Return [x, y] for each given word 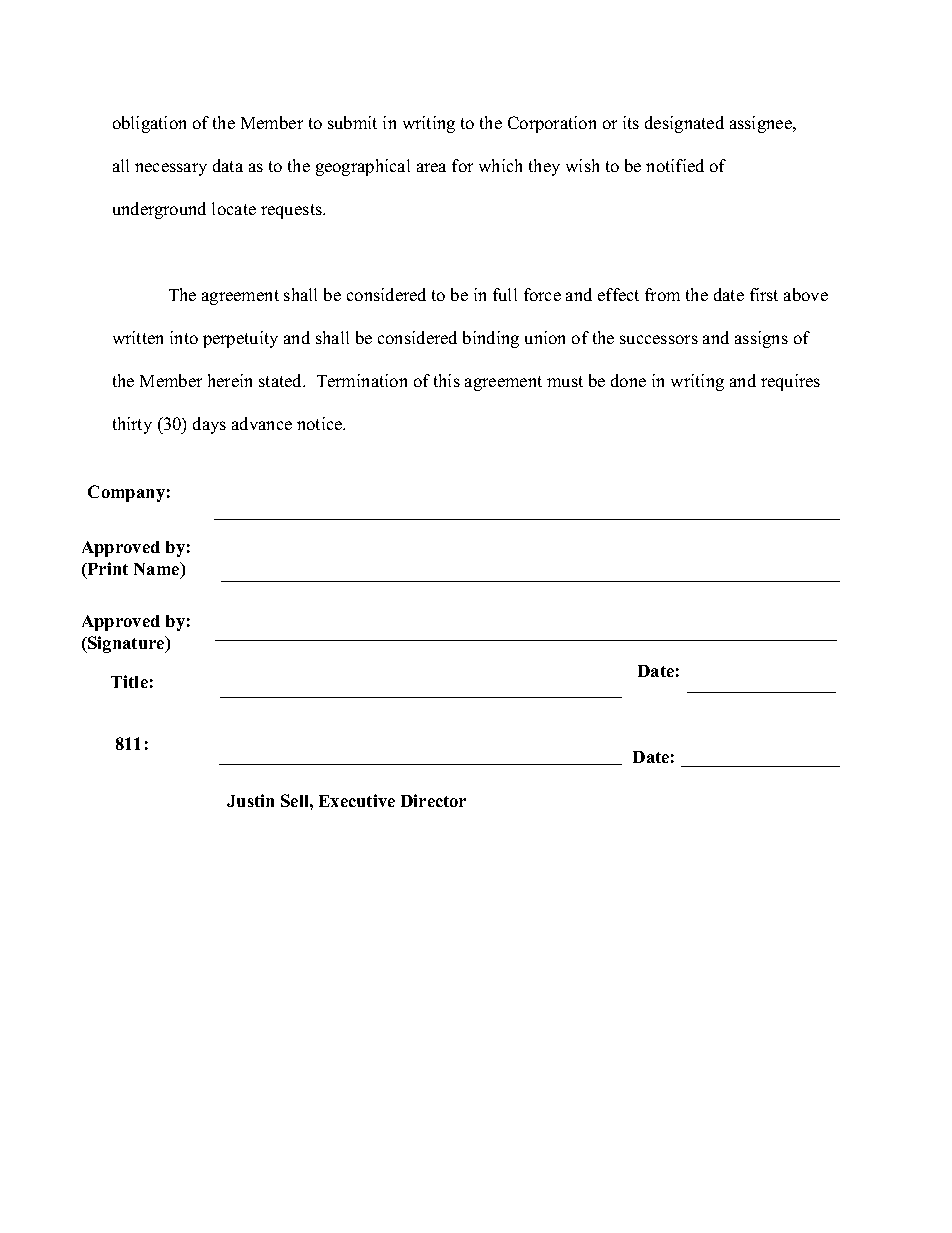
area [431, 167]
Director [433, 800]
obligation [149, 124]
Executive [357, 800]
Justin [250, 800]
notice [321, 423]
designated [684, 124]
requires [790, 382]
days [209, 425]
